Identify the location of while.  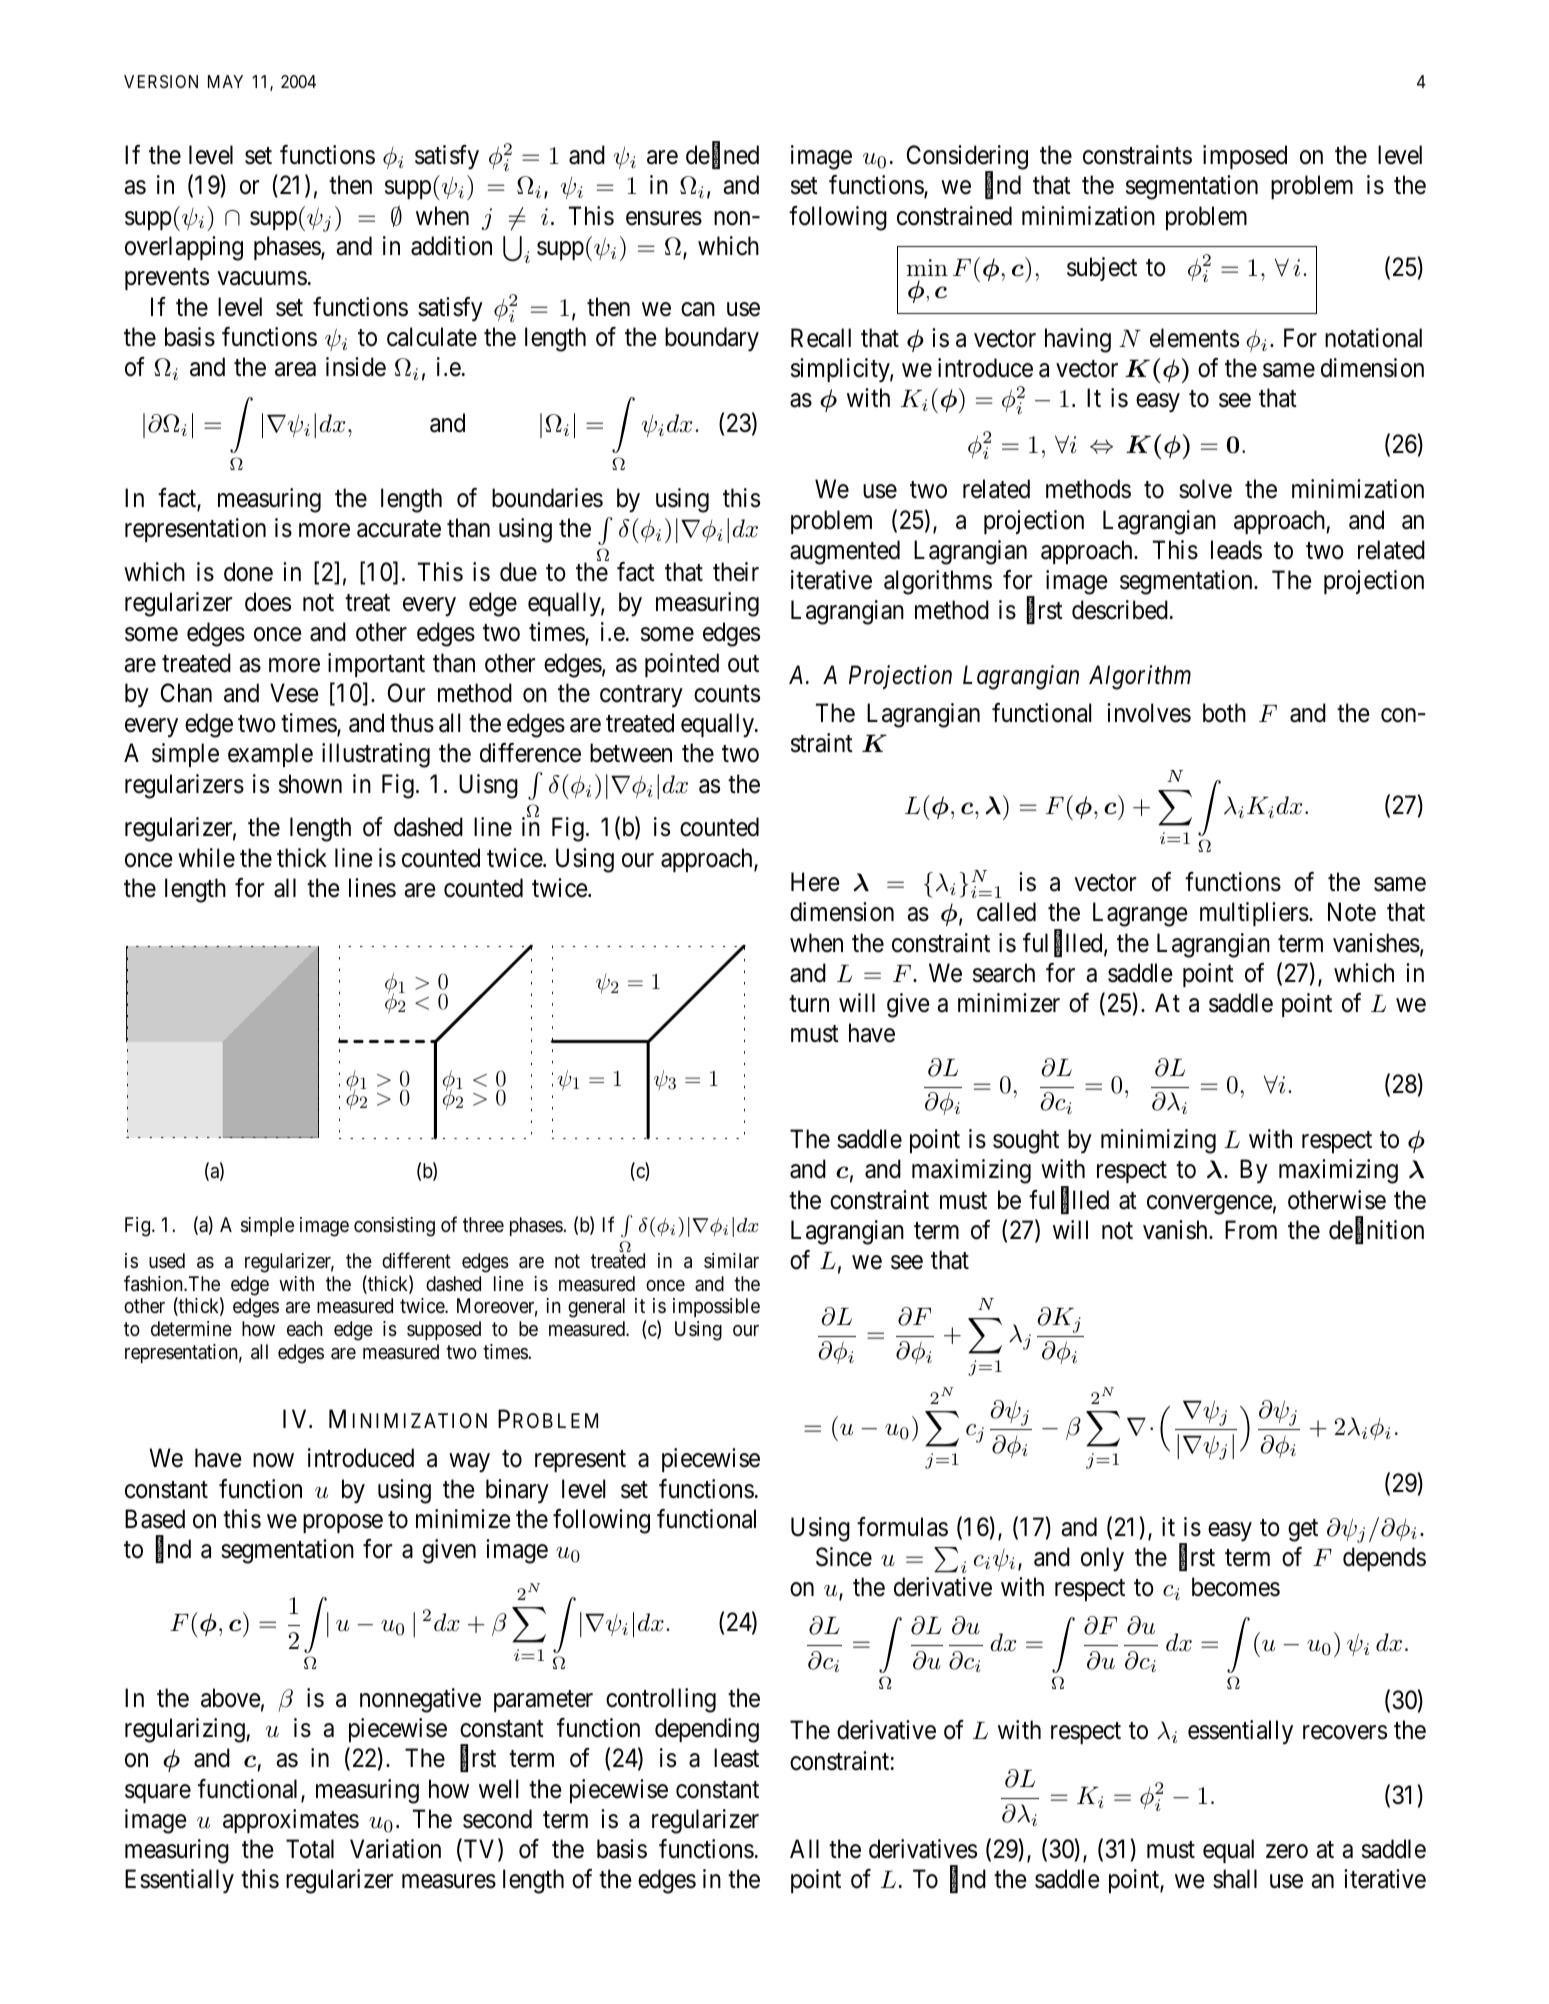
(206, 858).
